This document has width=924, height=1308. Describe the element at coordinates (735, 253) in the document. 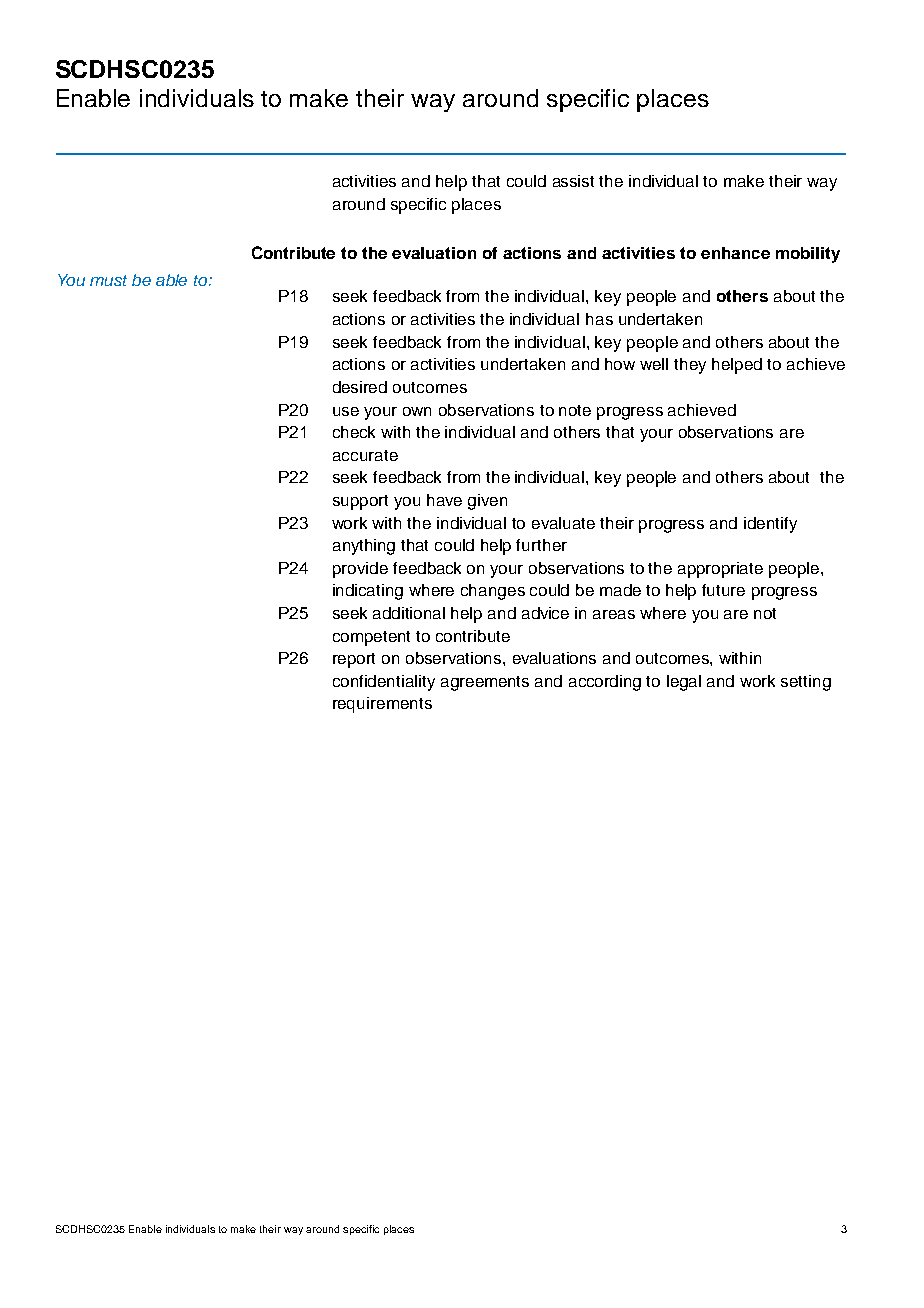

I see `enhance` at that location.
